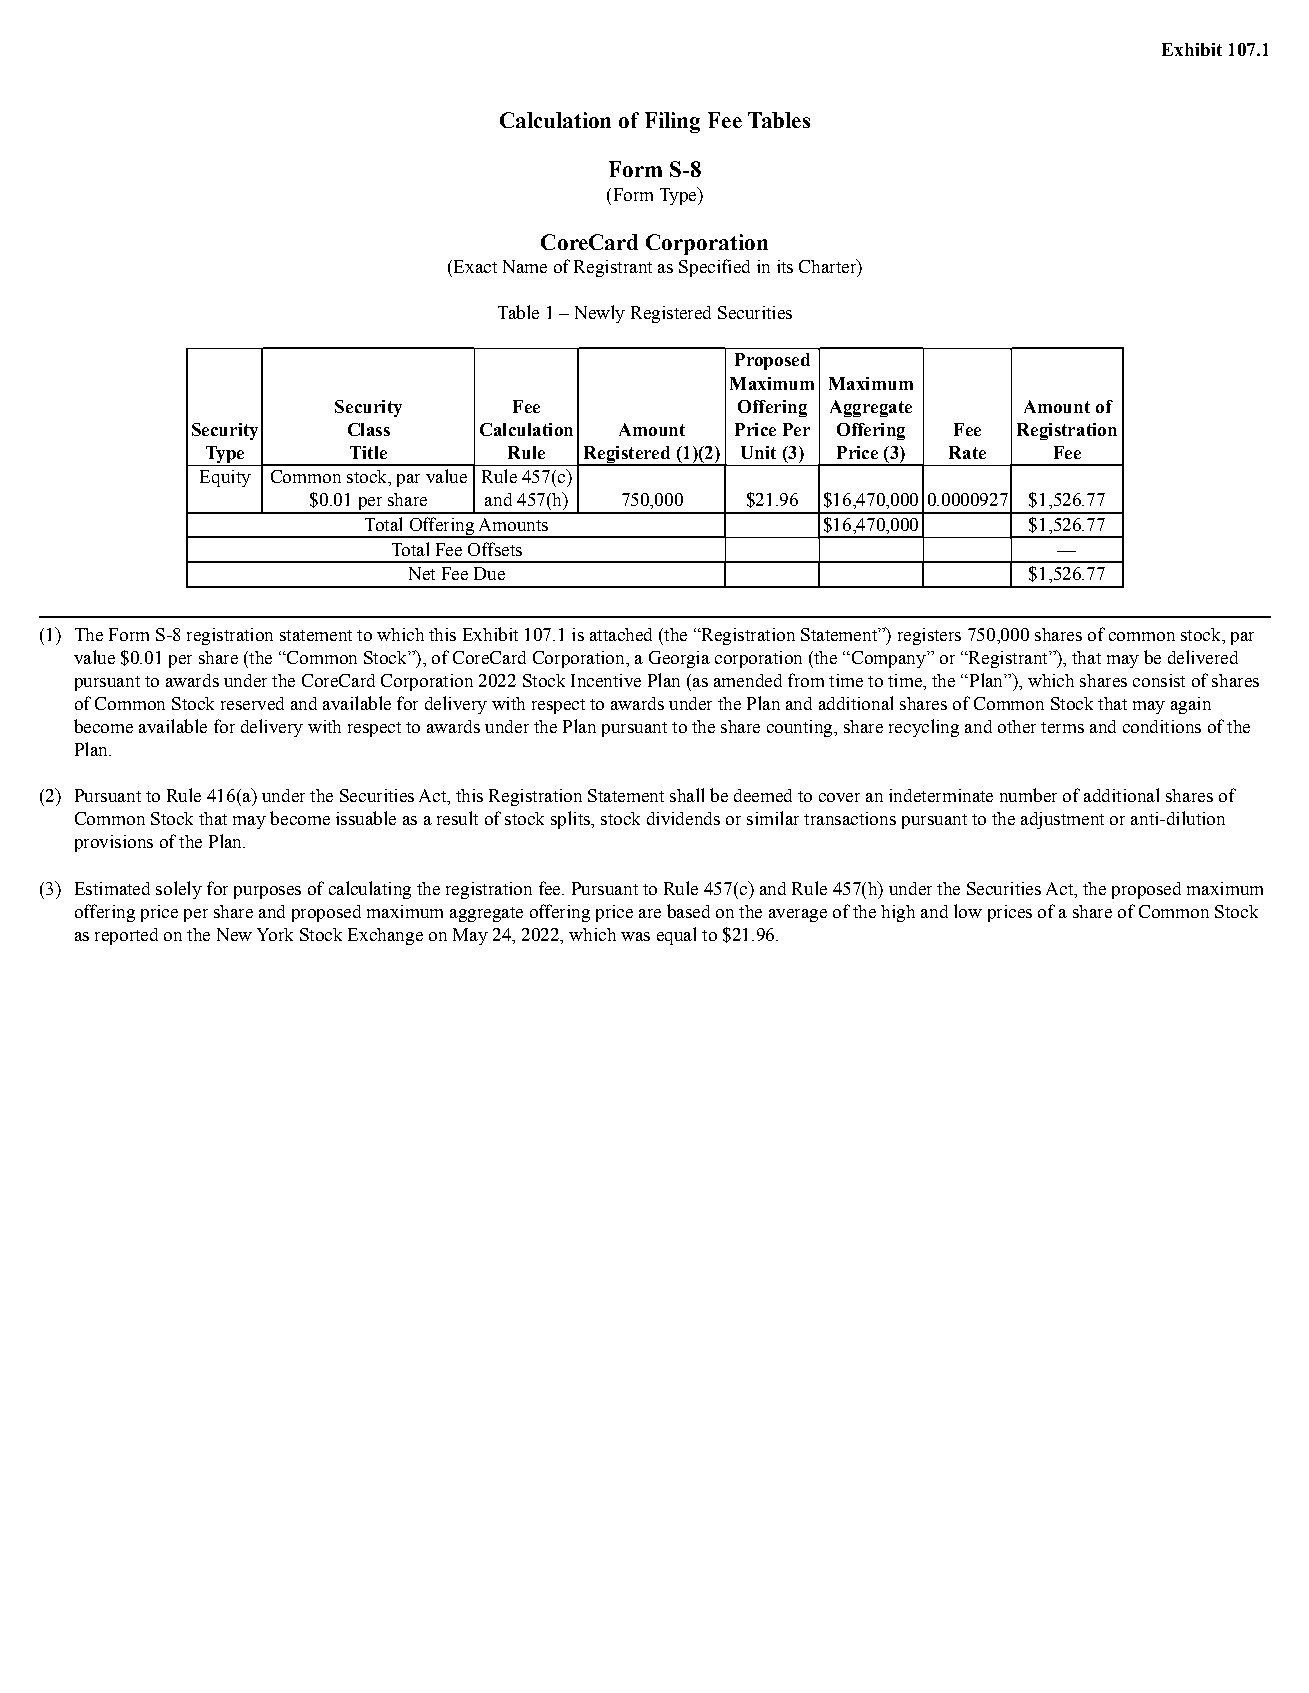  I want to click on Charter, so click(829, 266).
